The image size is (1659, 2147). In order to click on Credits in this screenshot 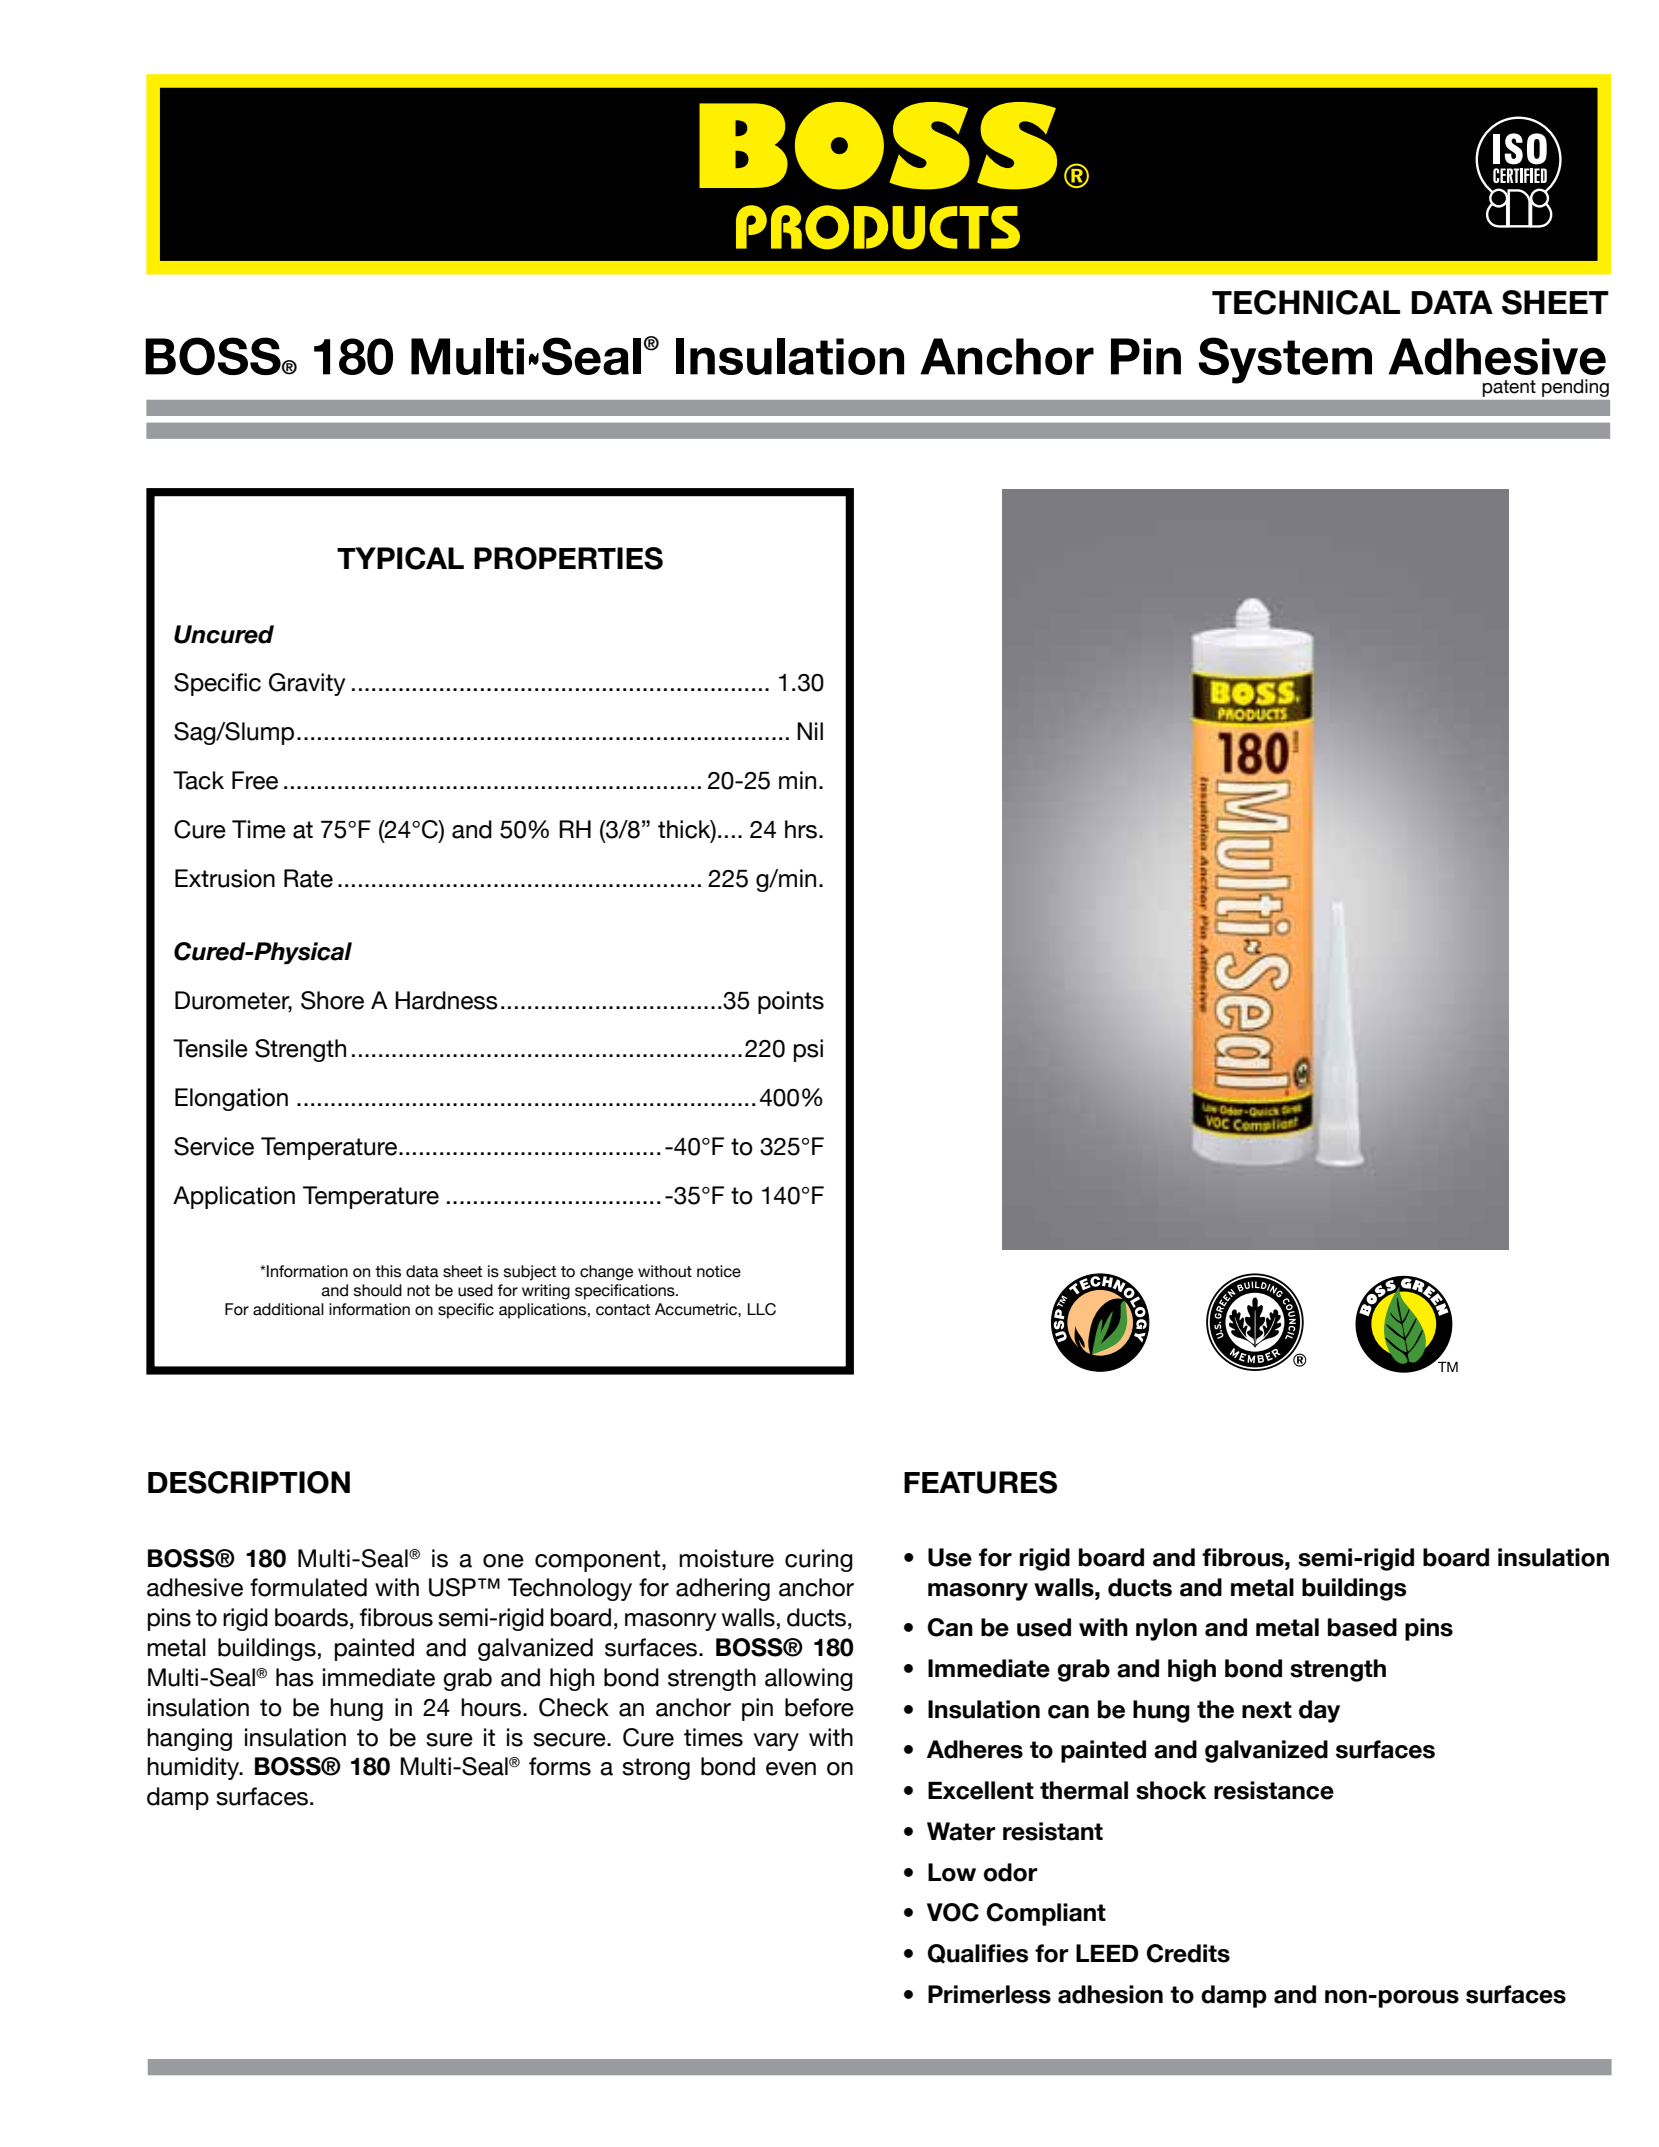, I will do `click(1188, 1953)`.
